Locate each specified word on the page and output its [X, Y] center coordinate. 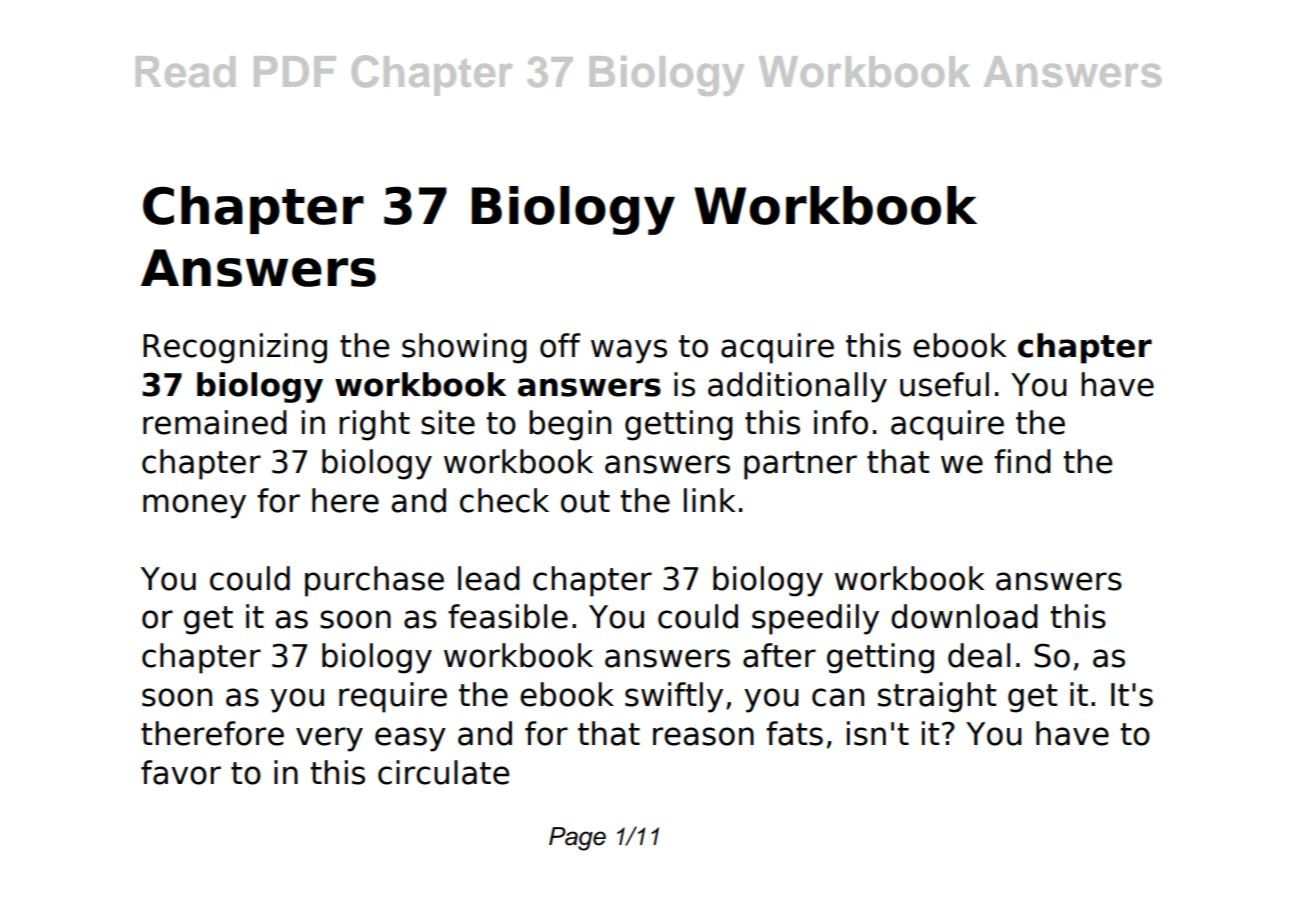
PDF [295, 71]
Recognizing [235, 348]
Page [577, 839]
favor [181, 772]
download [964, 616]
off [560, 345]
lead [489, 578]
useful [944, 384]
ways [629, 351]
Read [185, 71]
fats [794, 733]
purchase [374, 581]
